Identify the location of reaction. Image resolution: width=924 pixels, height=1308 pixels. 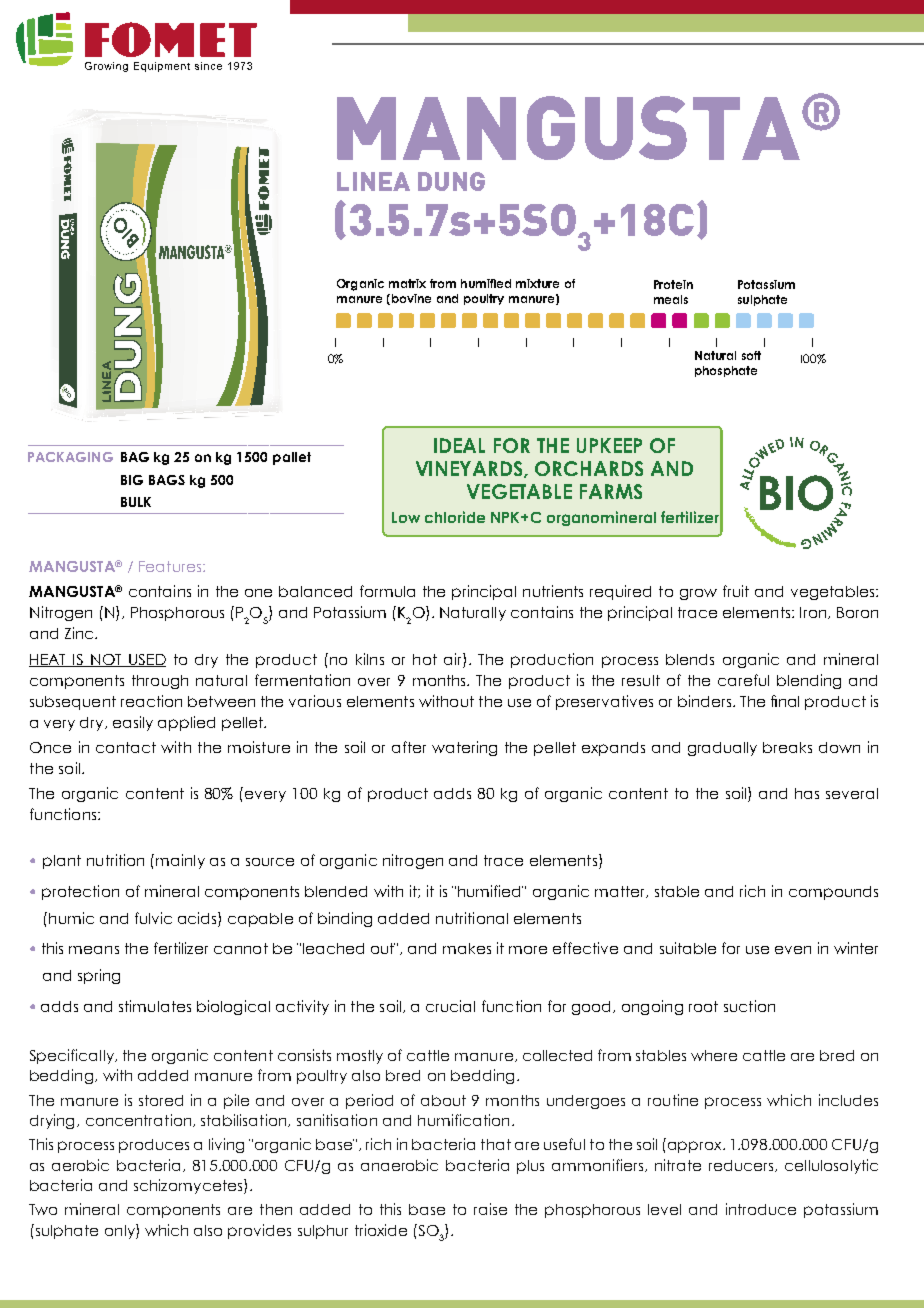
(151, 701).
